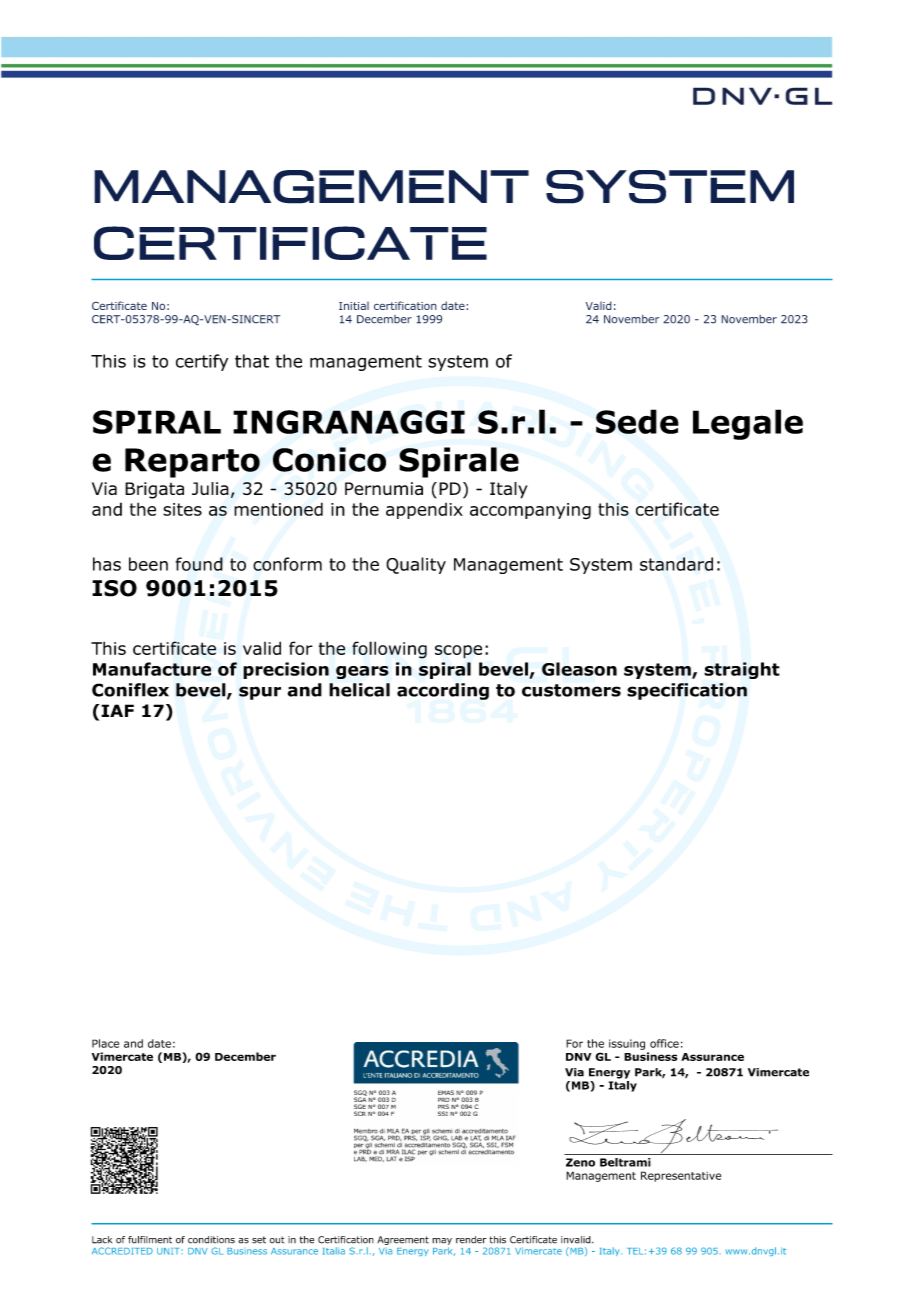  Describe the element at coordinates (252, 361) in the image. I see `that` at that location.
